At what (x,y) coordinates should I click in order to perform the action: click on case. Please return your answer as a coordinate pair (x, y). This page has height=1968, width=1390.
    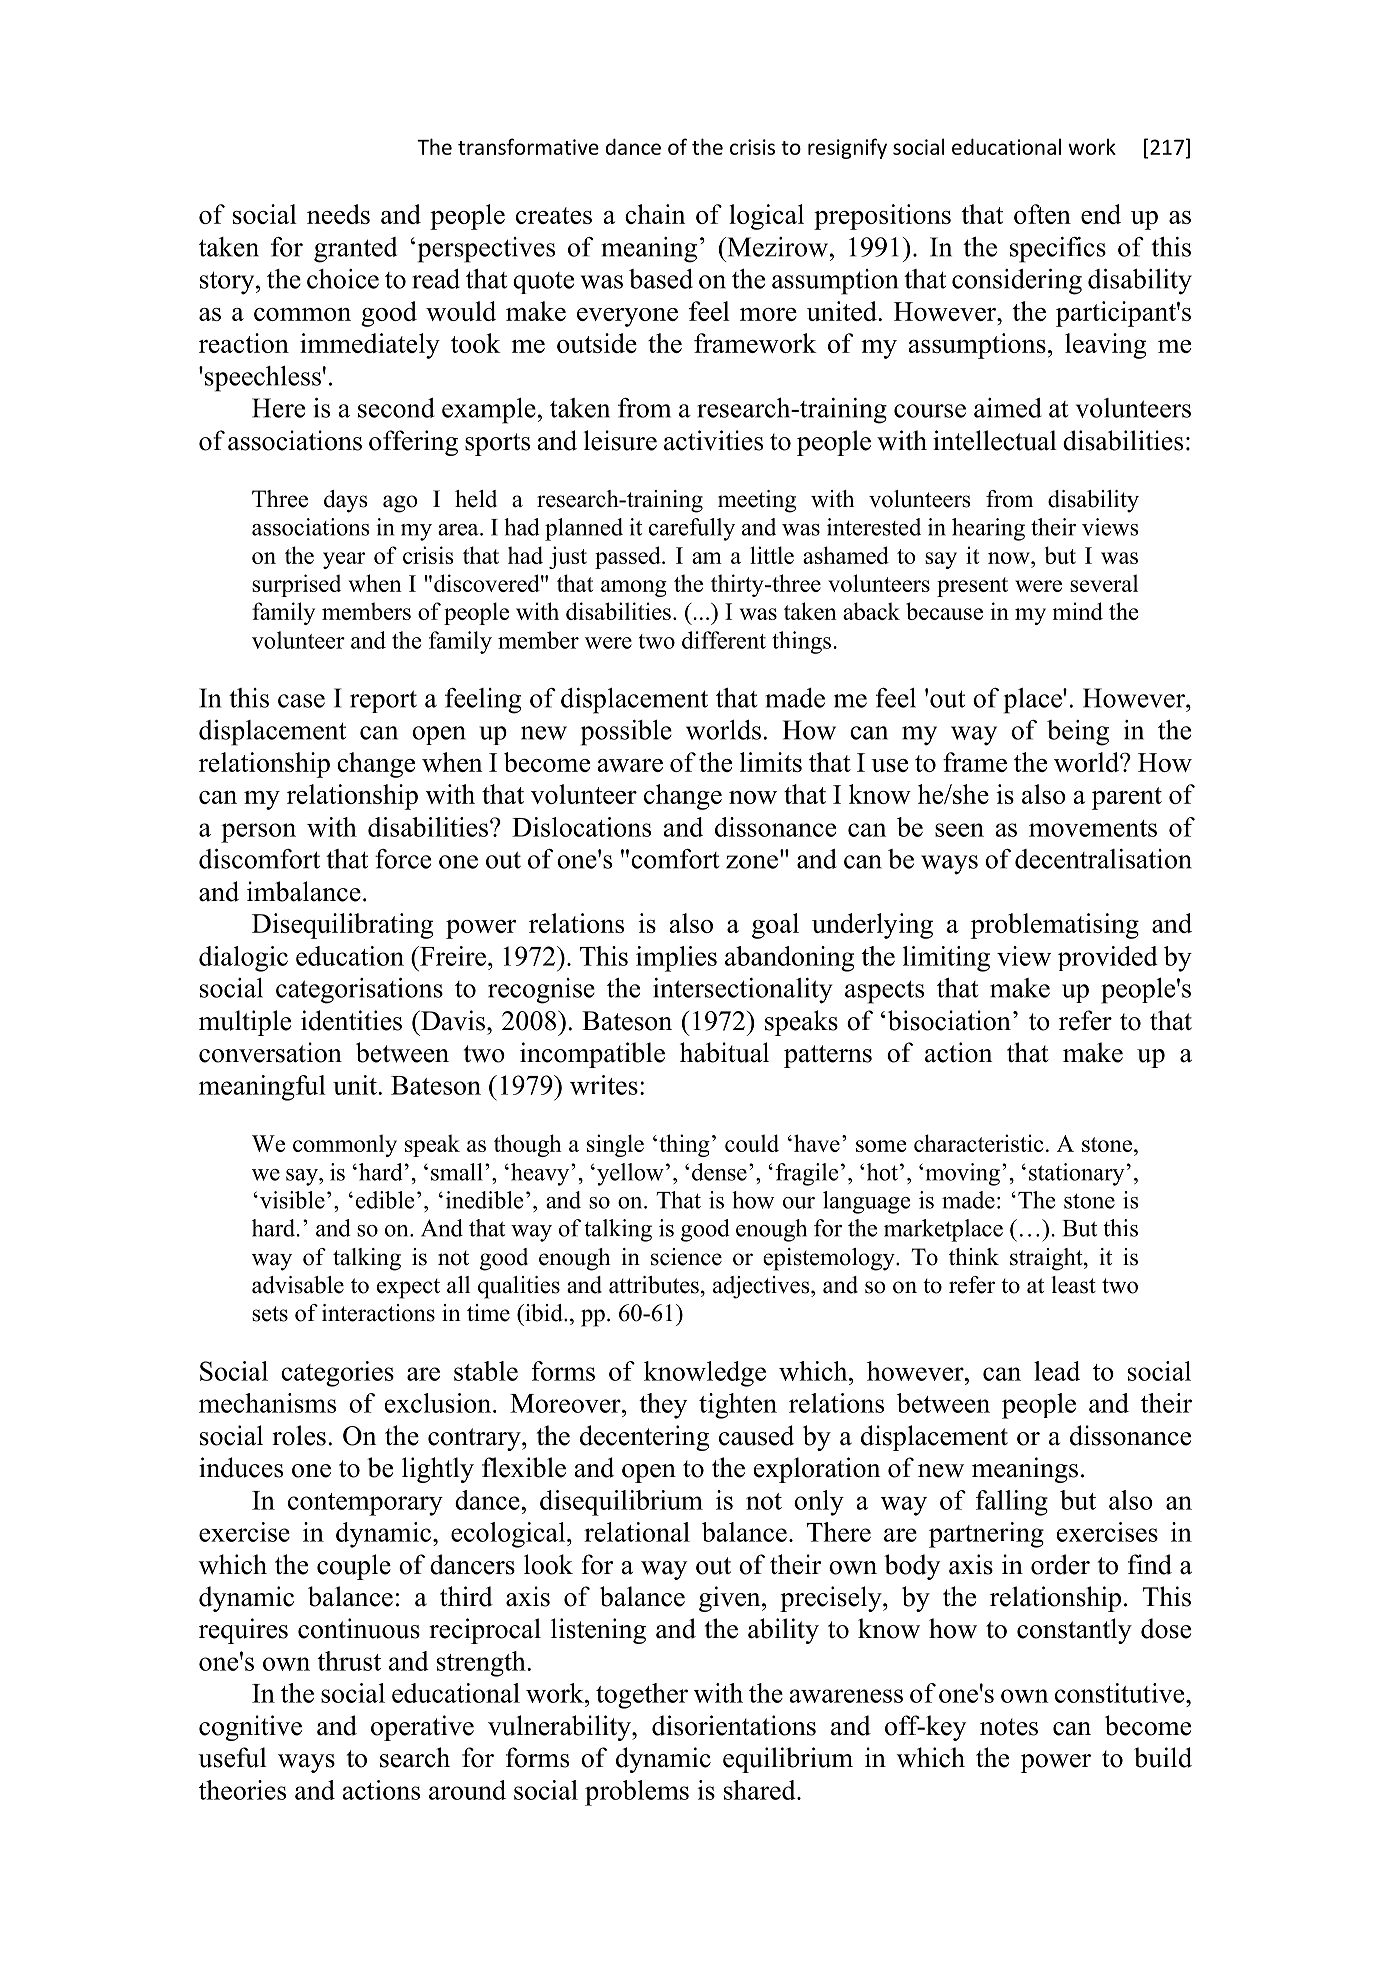
    Looking at the image, I should click on (301, 701).
